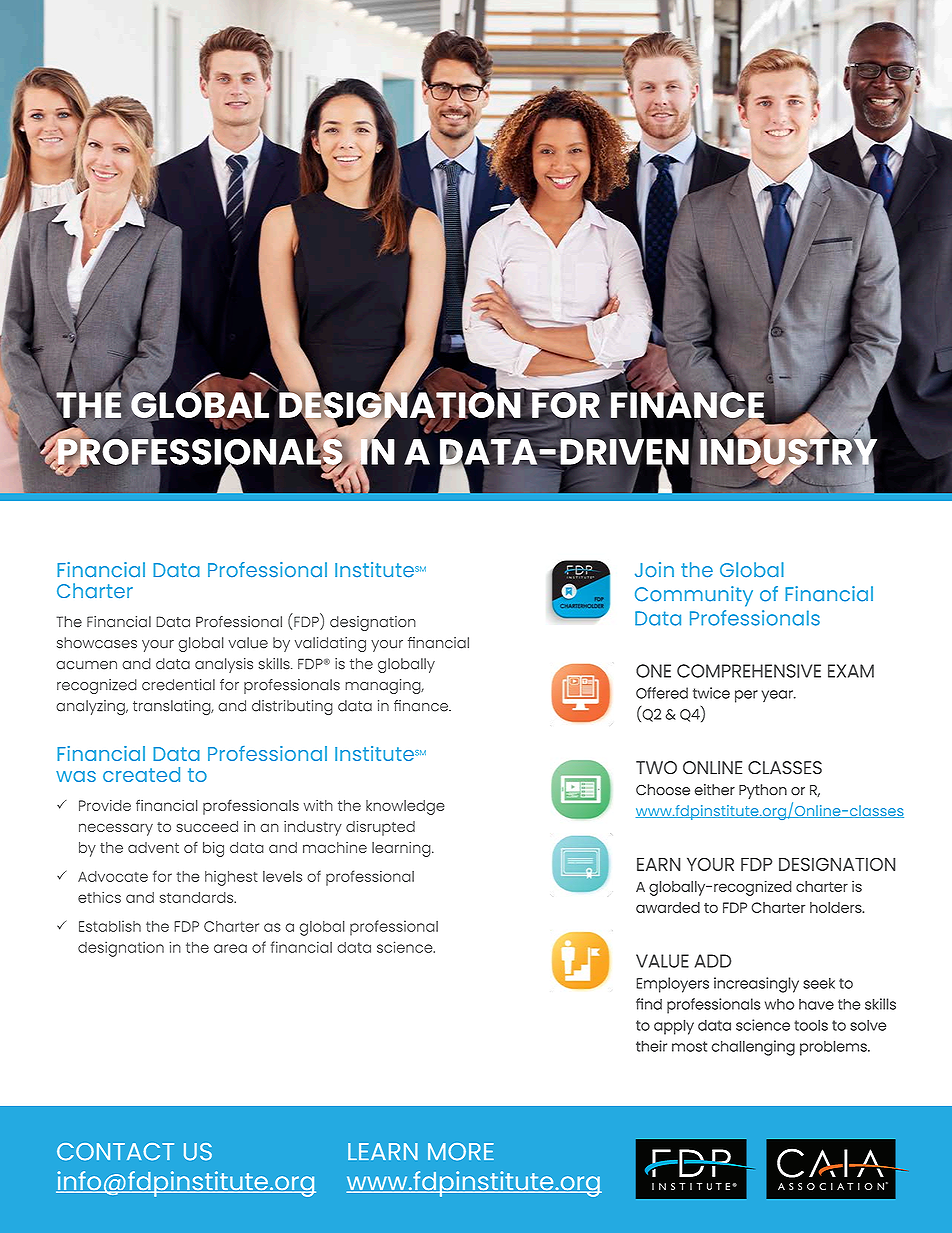 The width and height of the screenshot is (952, 1233). I want to click on standards, so click(198, 897).
